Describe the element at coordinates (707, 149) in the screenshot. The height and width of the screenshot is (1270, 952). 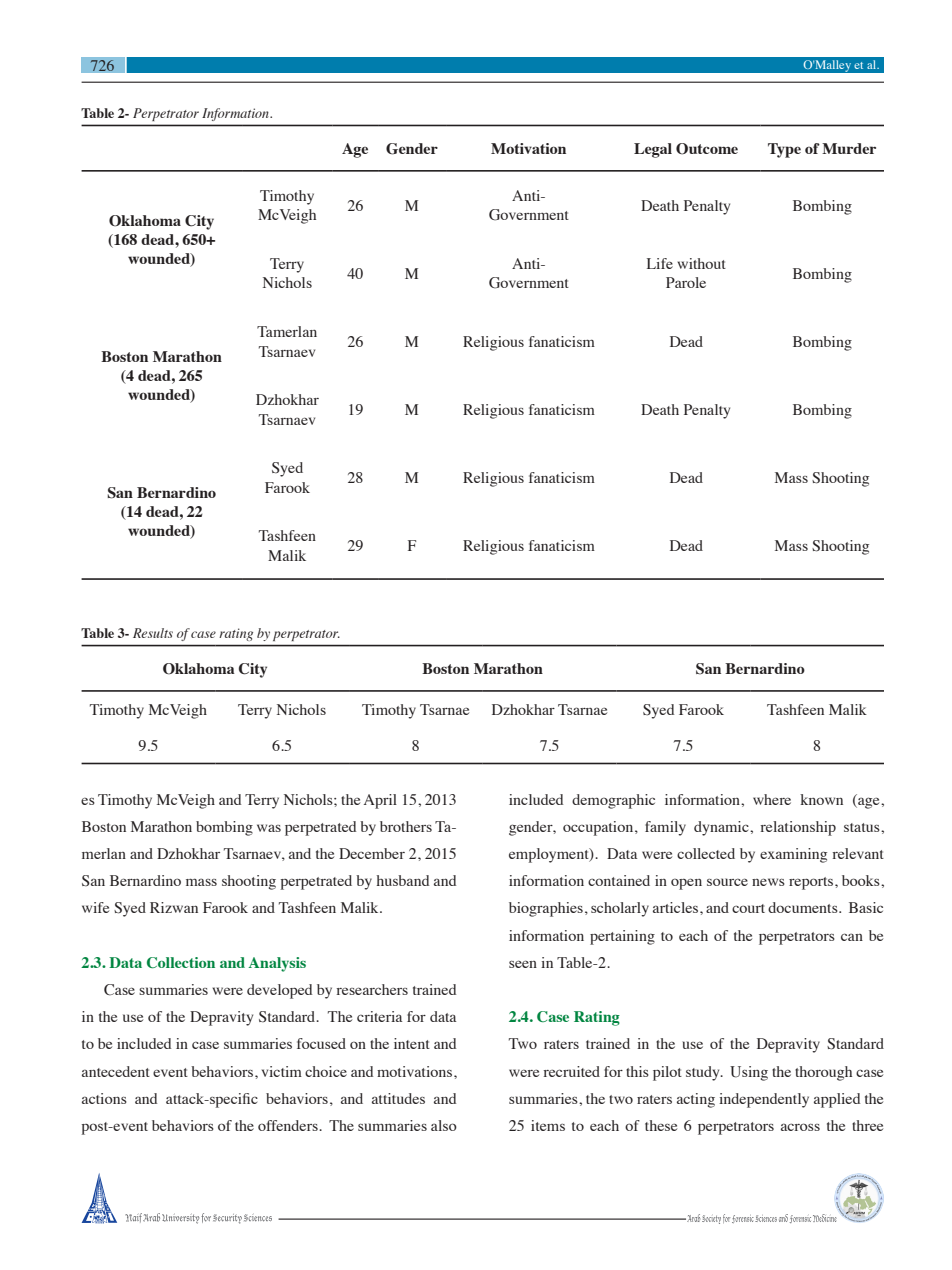
I see `Outcome` at that location.
